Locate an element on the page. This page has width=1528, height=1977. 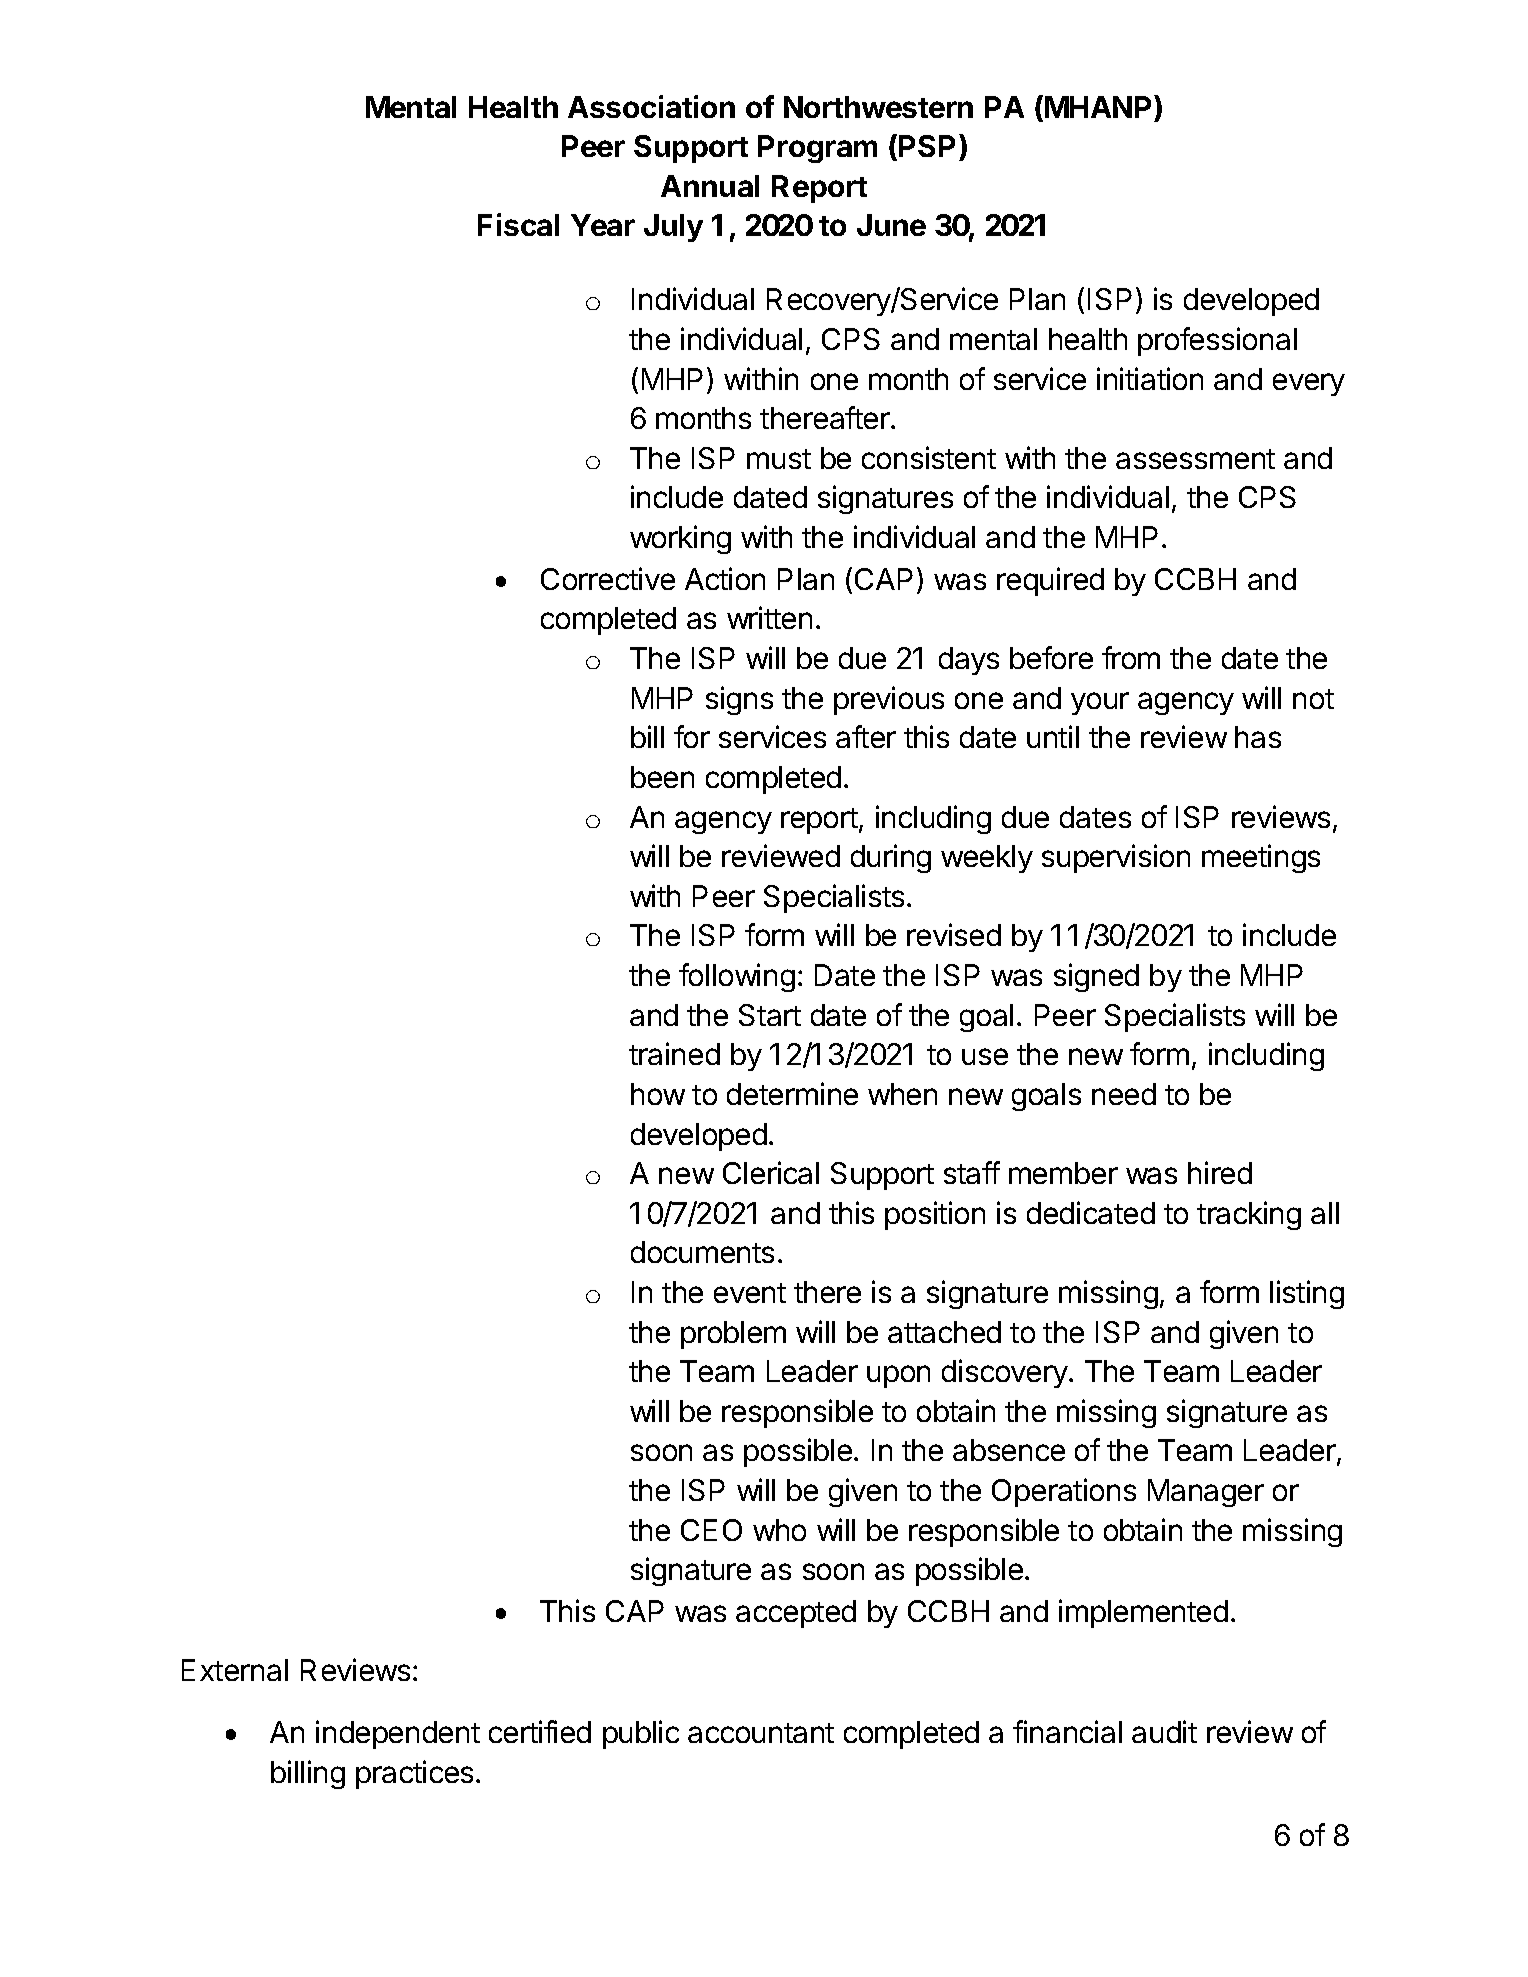
Corrective is located at coordinates (608, 578).
